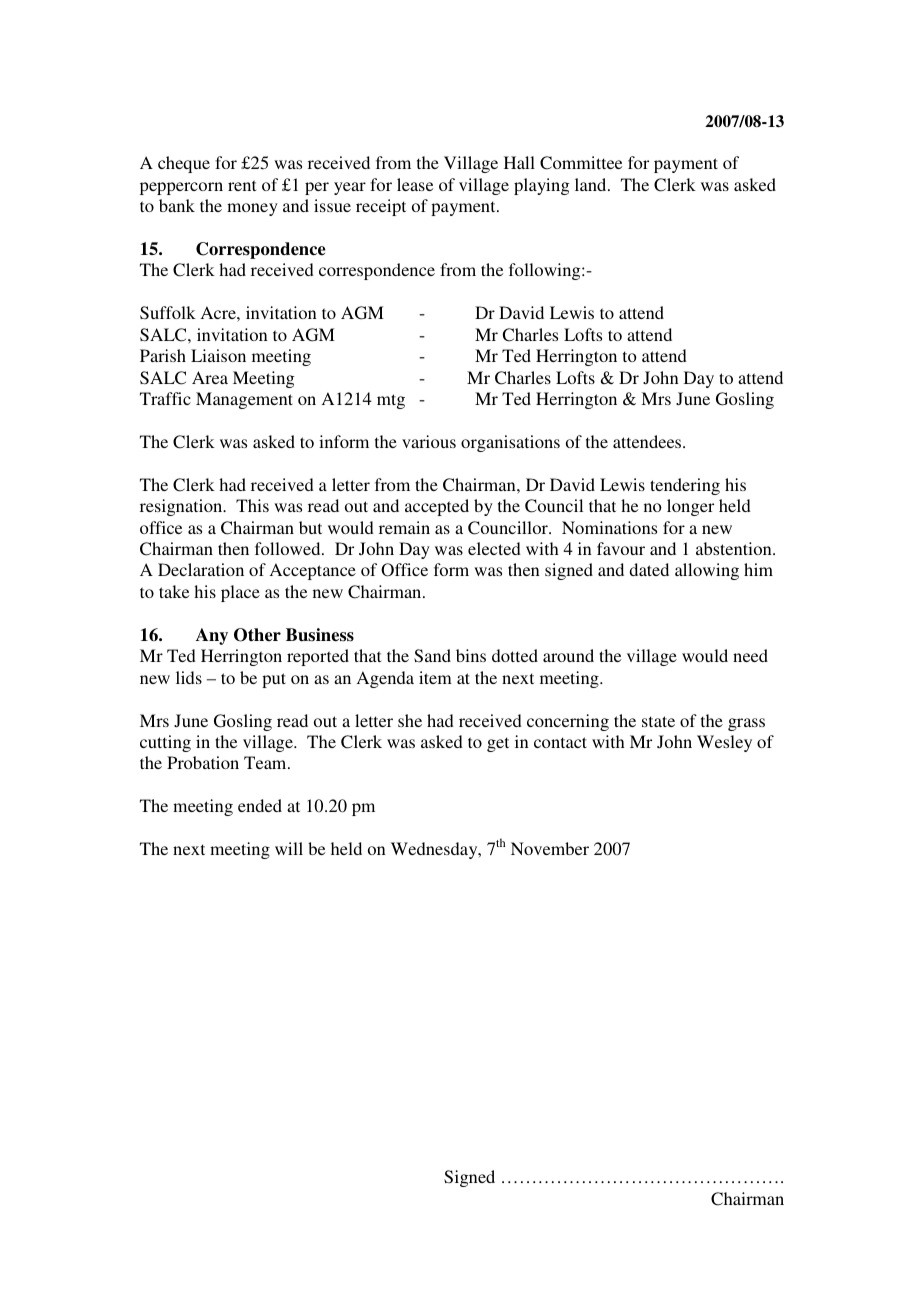 Image resolution: width=924 pixels, height=1308 pixels. What do you see at coordinates (658, 721) in the screenshot?
I see `state` at bounding box center [658, 721].
